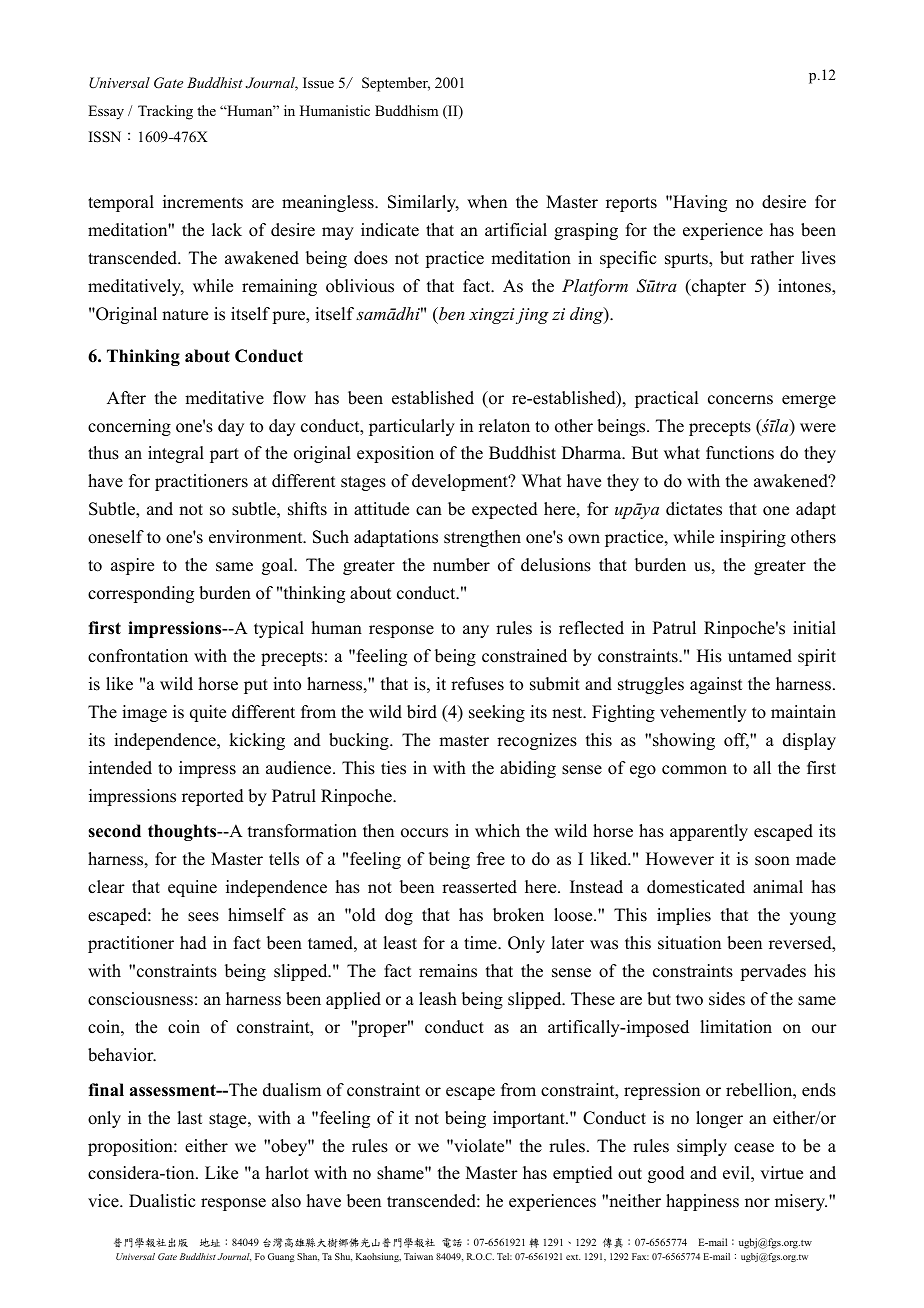 This page has height=1308, width=924. Describe the element at coordinates (491, 859) in the page. I see `free` at that location.
